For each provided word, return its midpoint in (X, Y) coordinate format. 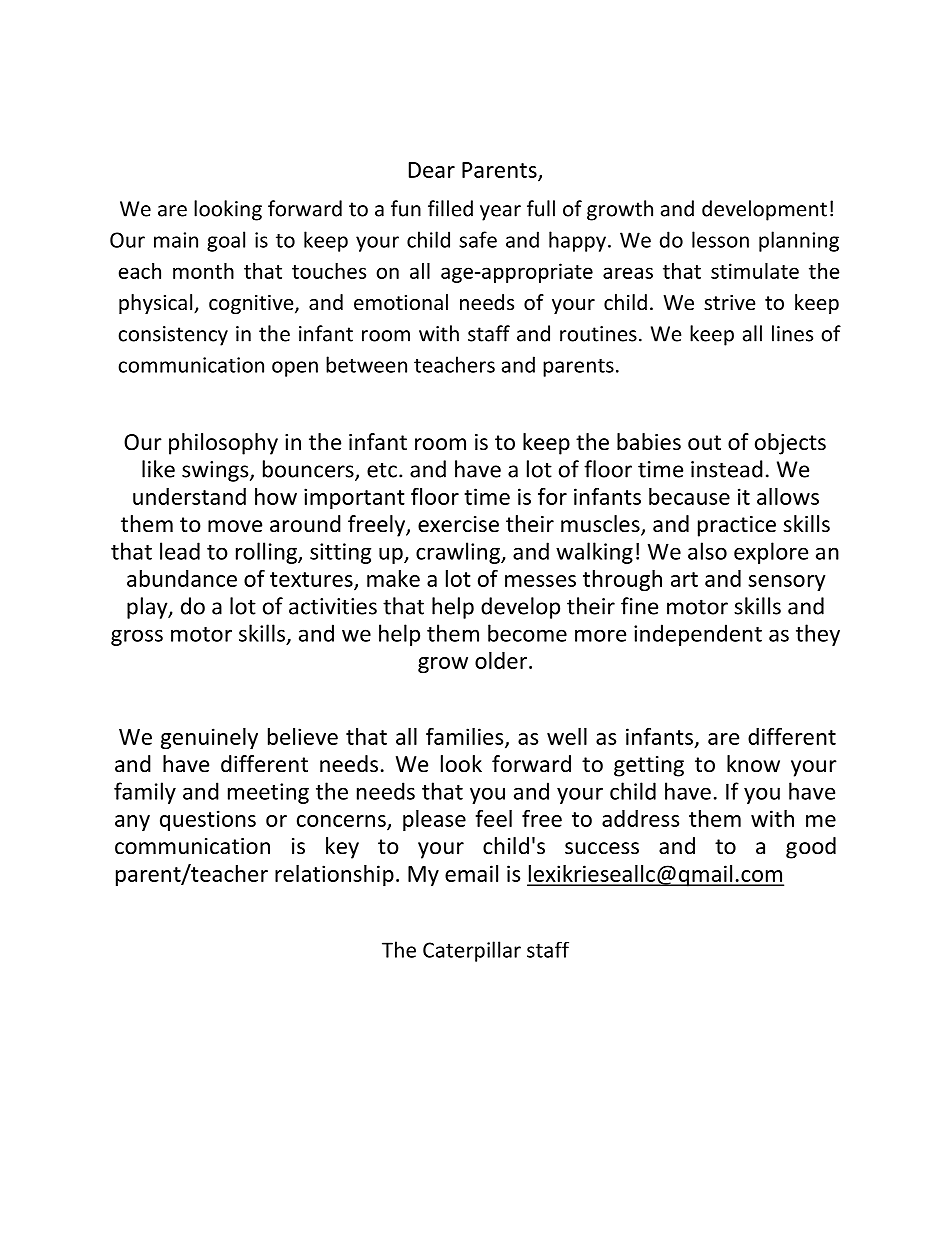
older (502, 660)
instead (727, 469)
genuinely (209, 738)
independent (698, 635)
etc (382, 470)
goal (226, 241)
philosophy (223, 444)
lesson (720, 239)
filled (450, 208)
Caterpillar (472, 951)
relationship (334, 875)
